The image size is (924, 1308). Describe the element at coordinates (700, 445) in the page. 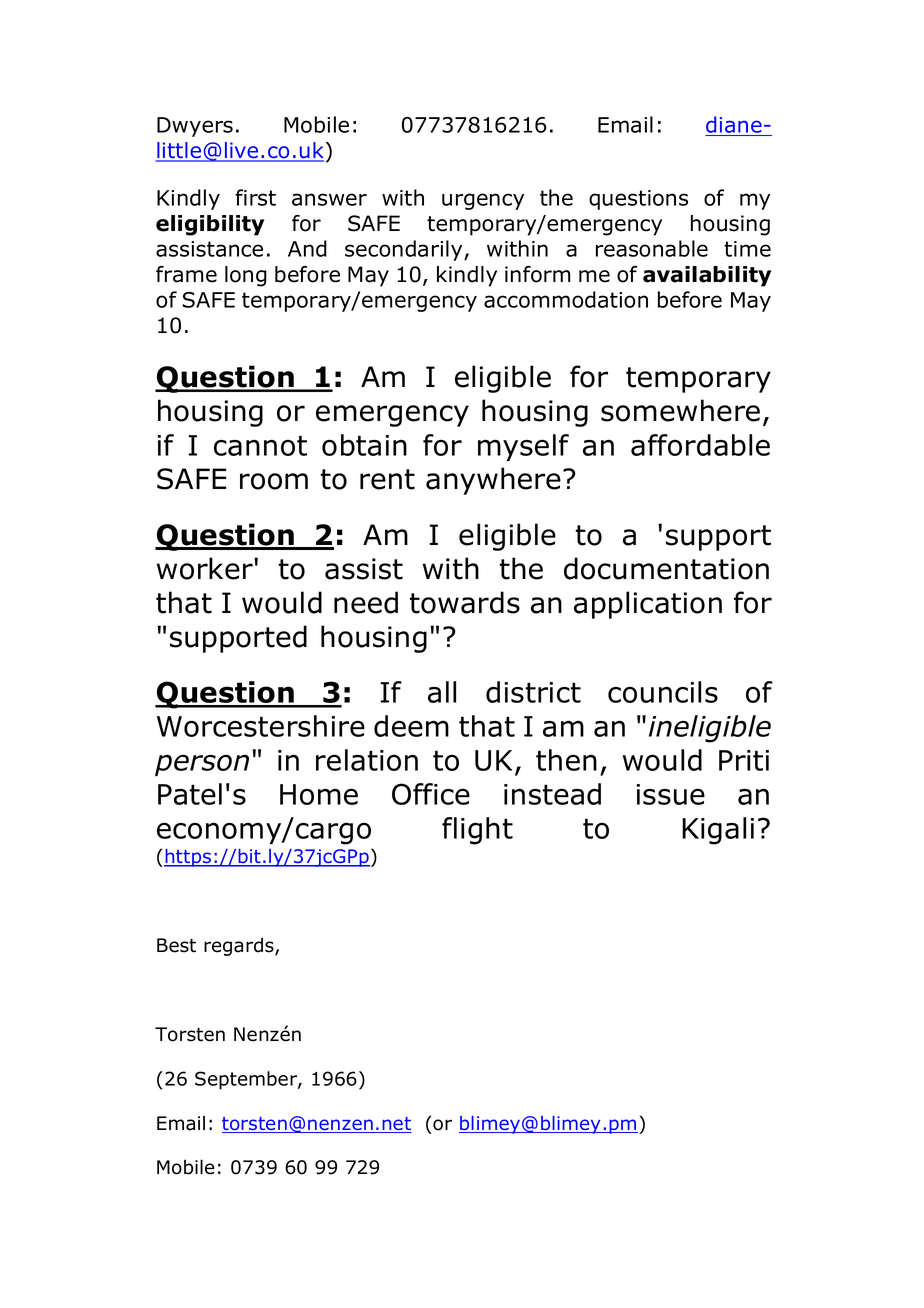

I see `affordable` at that location.
